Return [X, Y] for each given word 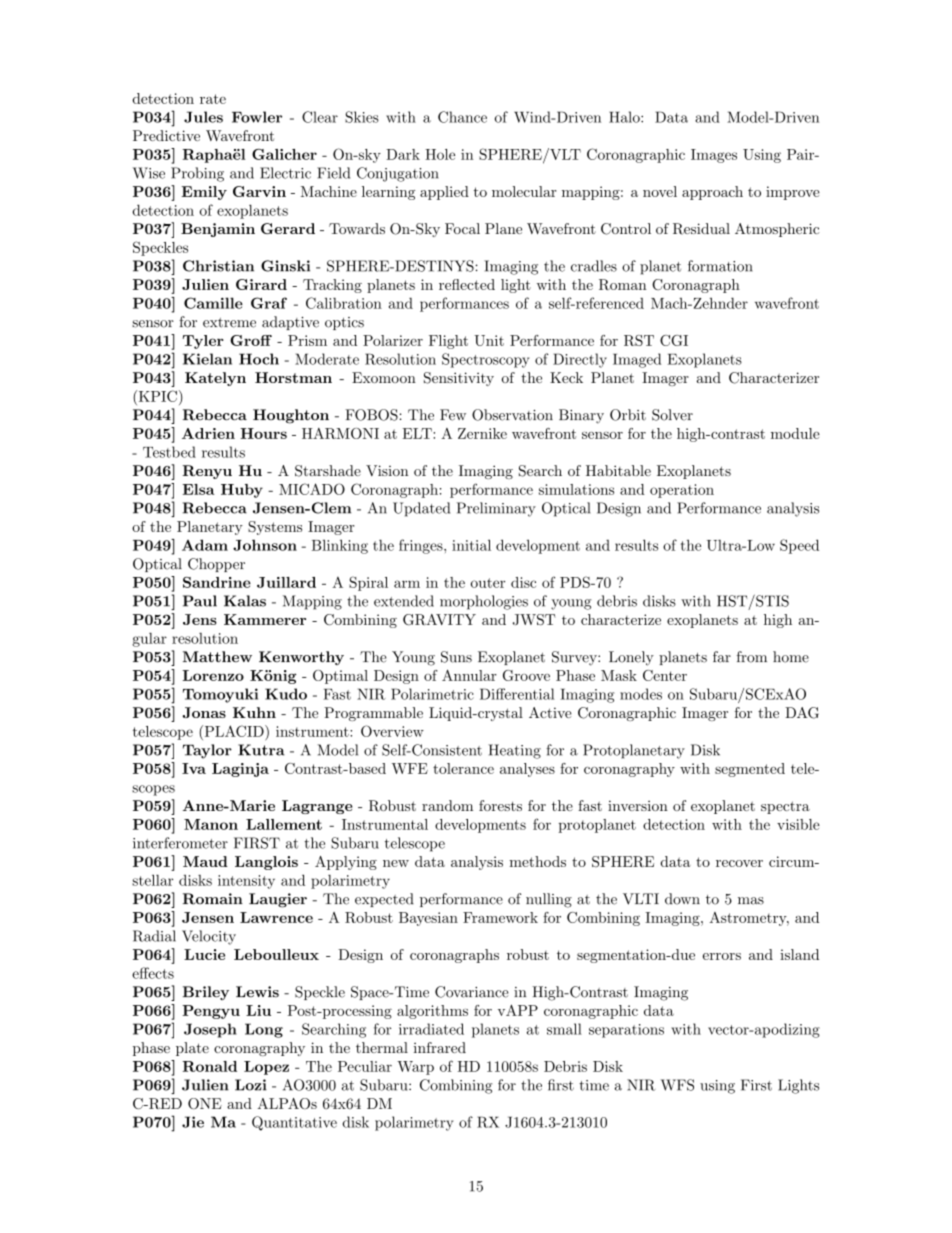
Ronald [209, 1066]
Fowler [257, 117]
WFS [677, 1085]
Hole [440, 154]
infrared [440, 1047]
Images [714, 156]
